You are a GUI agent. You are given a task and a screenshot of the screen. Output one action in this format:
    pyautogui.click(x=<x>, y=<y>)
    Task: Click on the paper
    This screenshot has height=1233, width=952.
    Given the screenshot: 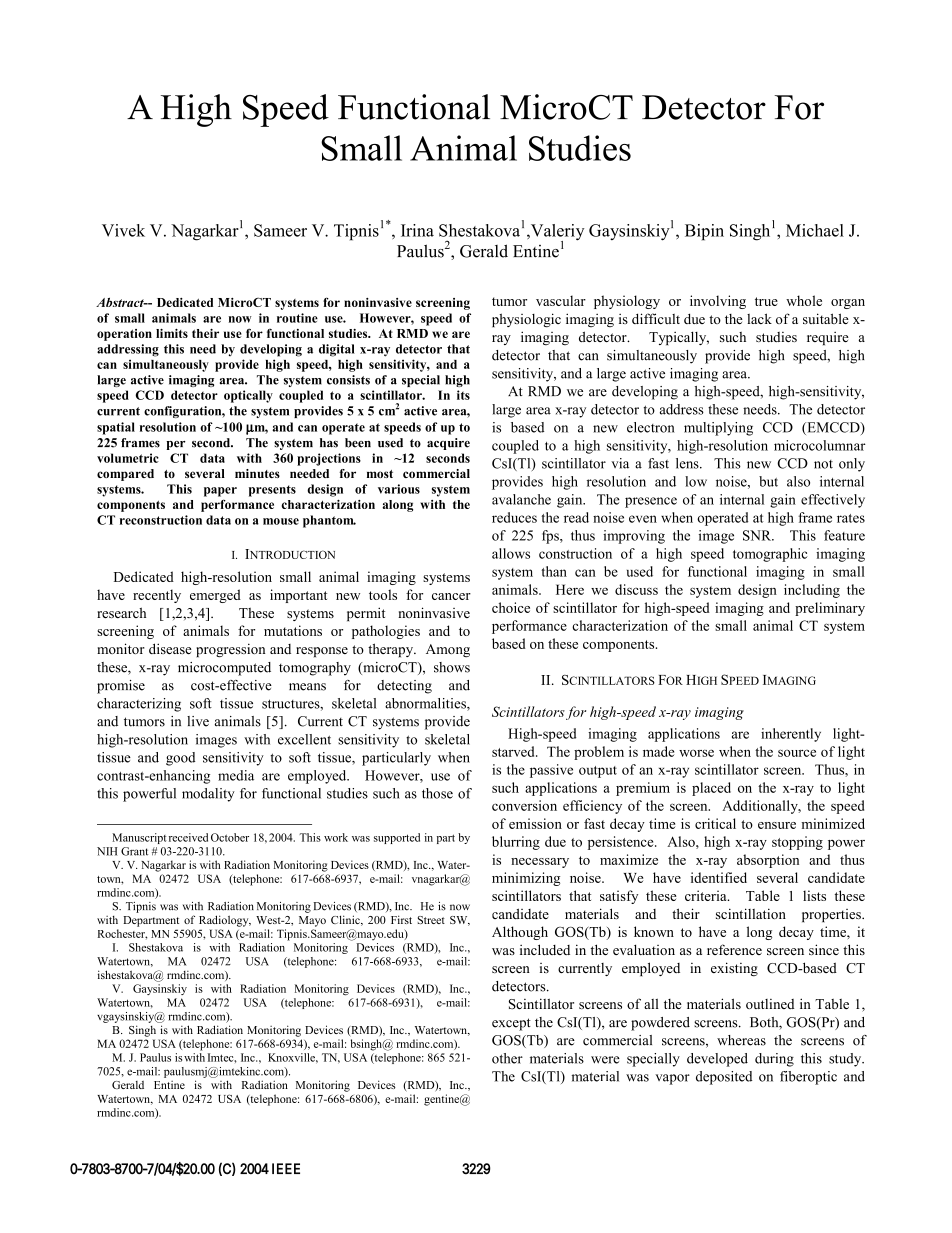 What is the action you would take?
    pyautogui.click(x=220, y=492)
